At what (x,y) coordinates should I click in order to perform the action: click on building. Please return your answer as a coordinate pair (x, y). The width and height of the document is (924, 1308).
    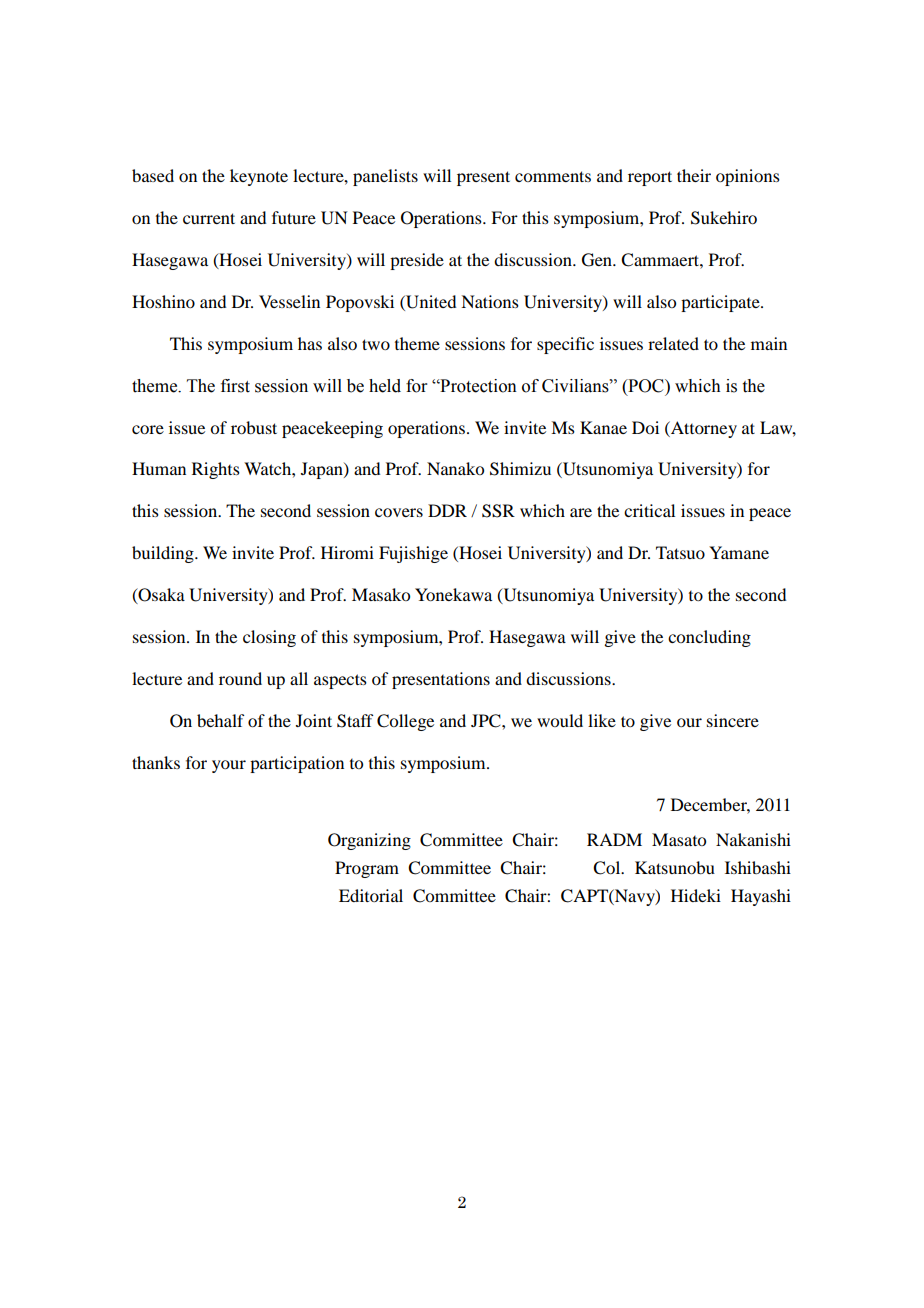
    Looking at the image, I should click on (164, 554).
